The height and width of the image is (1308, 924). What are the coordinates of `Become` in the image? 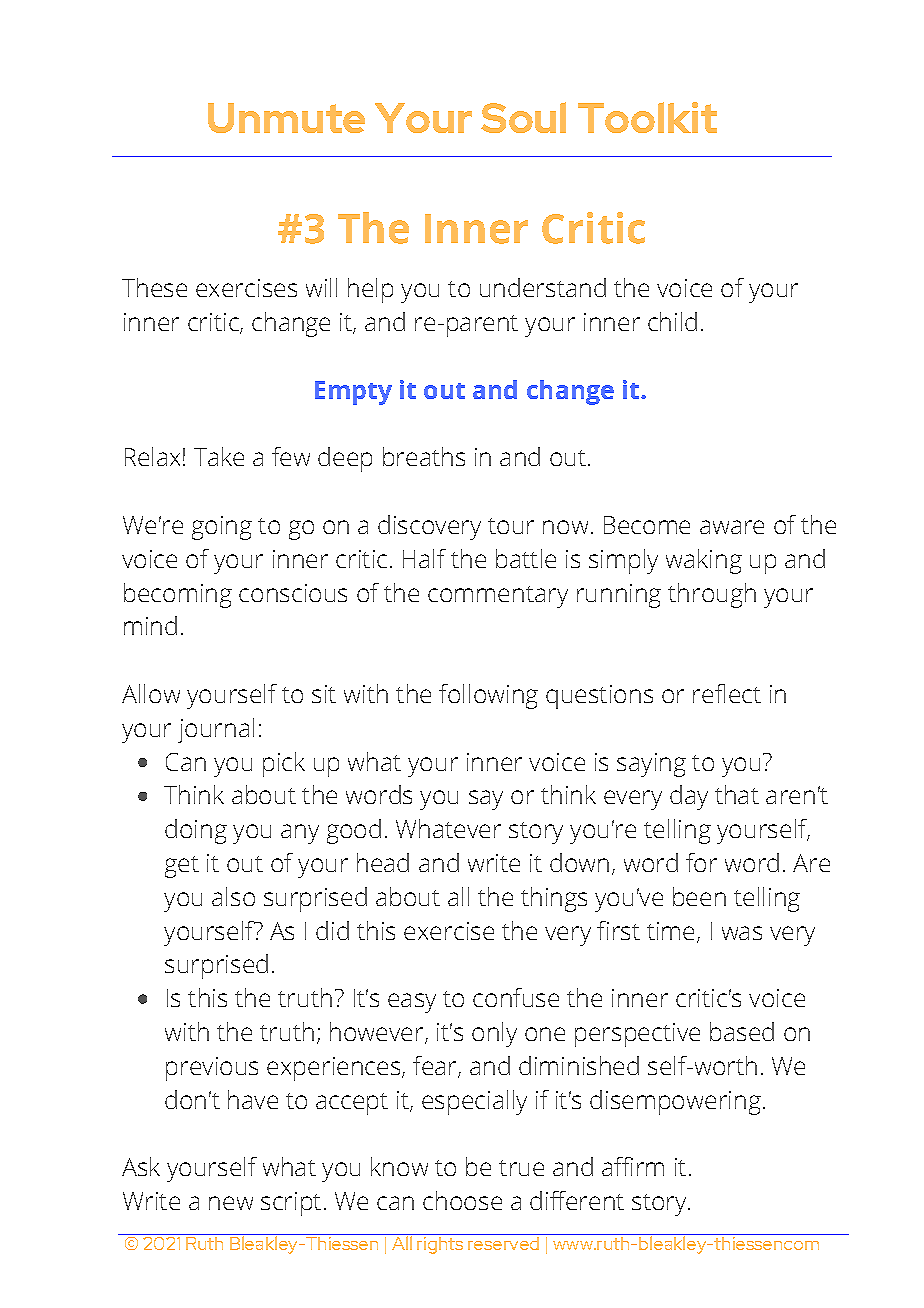 It's located at (647, 525).
